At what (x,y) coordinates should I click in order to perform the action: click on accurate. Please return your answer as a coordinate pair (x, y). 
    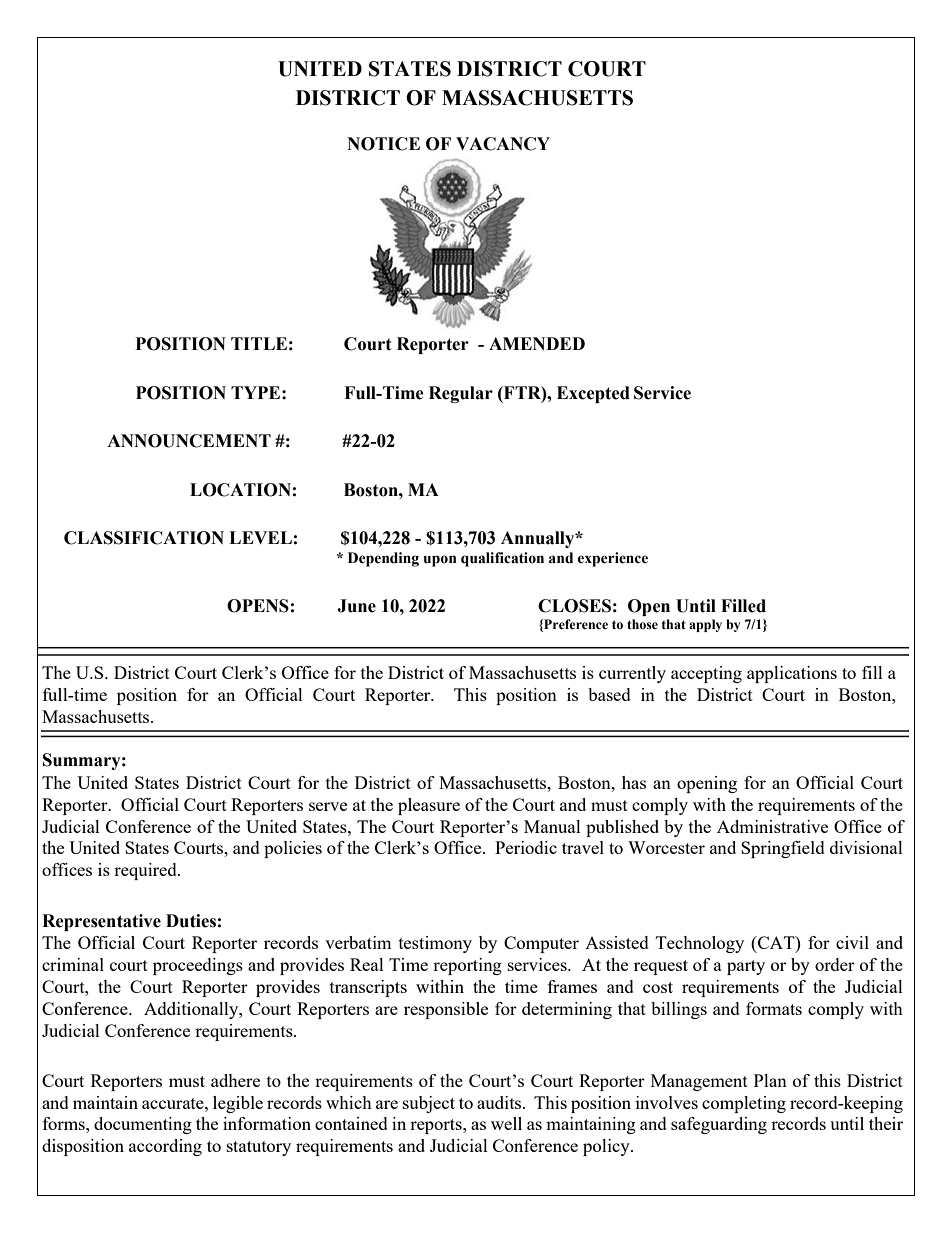
    Looking at the image, I should click on (174, 1103).
